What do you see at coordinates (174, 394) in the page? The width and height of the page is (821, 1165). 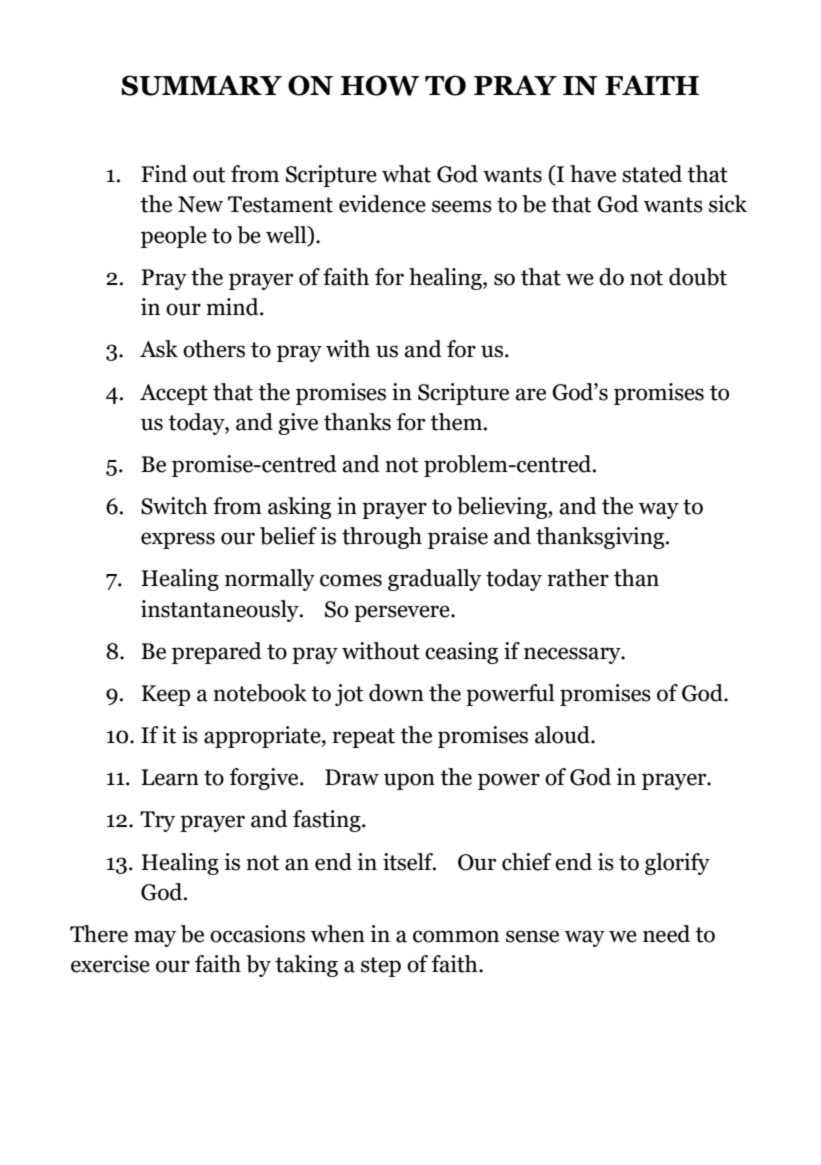 I see `Accept` at bounding box center [174, 394].
